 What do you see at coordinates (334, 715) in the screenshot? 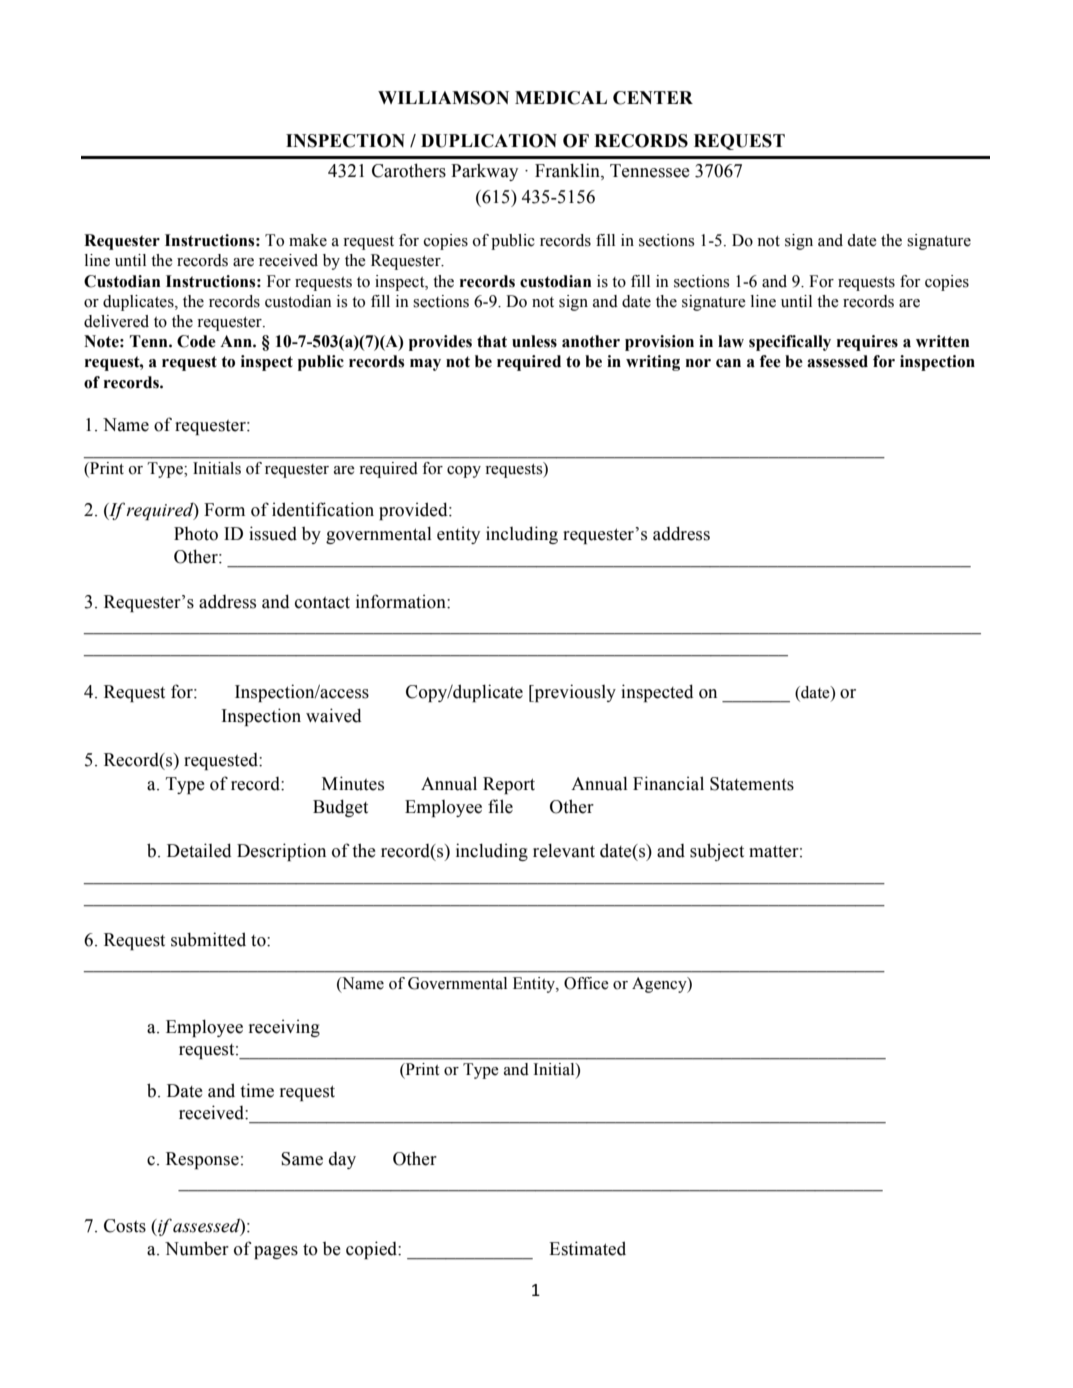
I see `waived` at bounding box center [334, 715].
